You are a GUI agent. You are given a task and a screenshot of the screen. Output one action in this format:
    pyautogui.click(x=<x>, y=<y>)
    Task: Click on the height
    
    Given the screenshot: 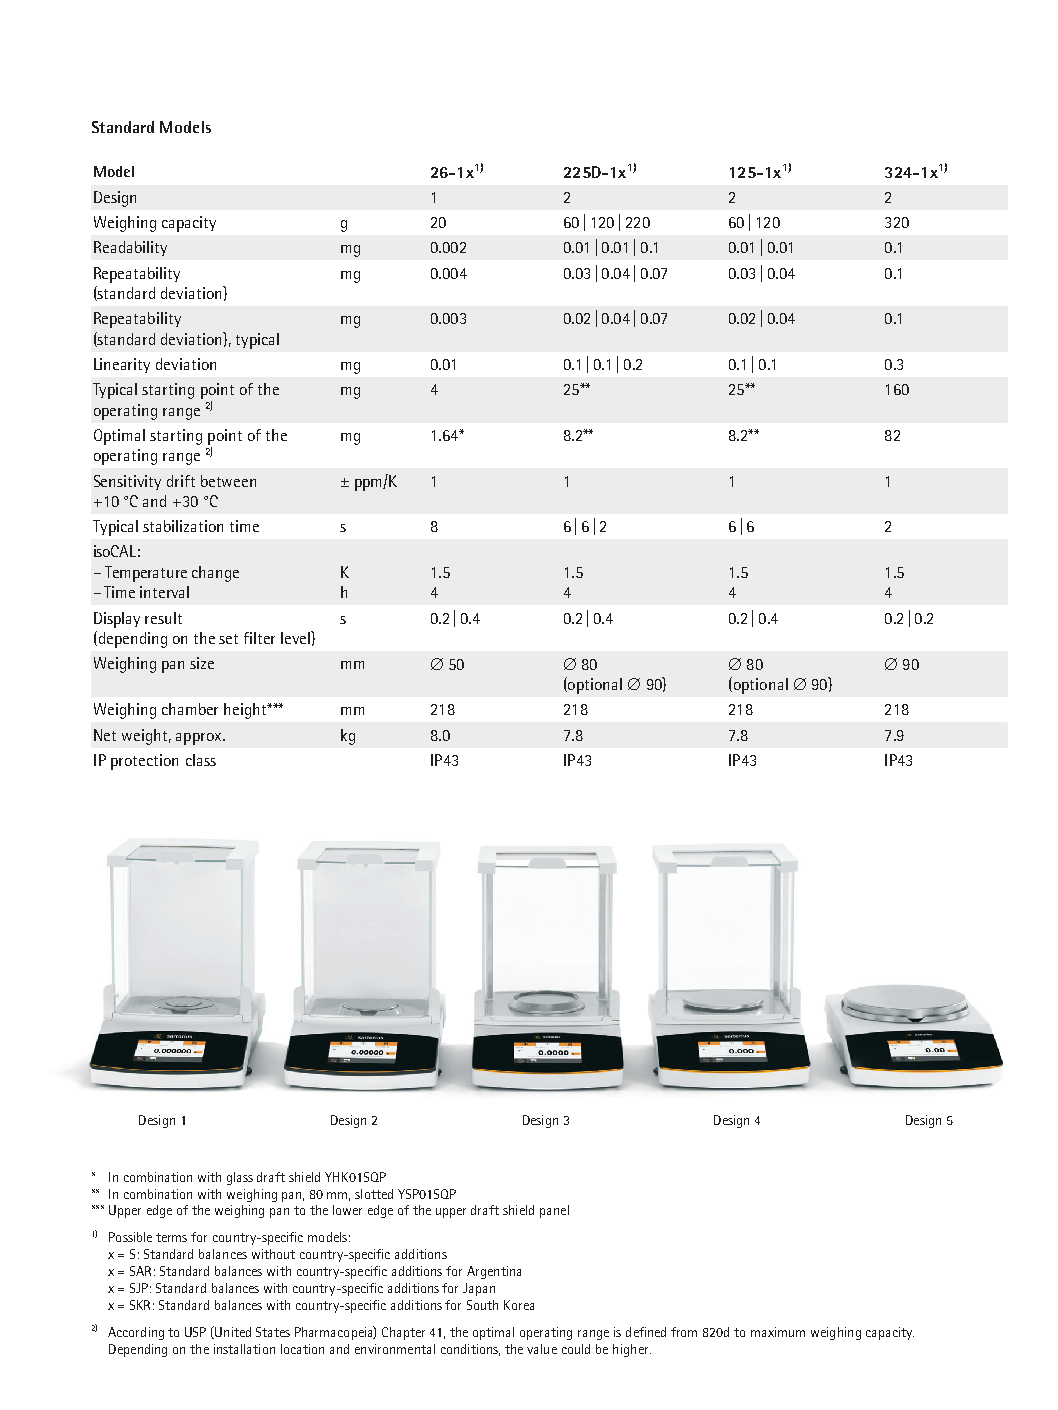 What is the action you would take?
    pyautogui.click(x=246, y=711)
